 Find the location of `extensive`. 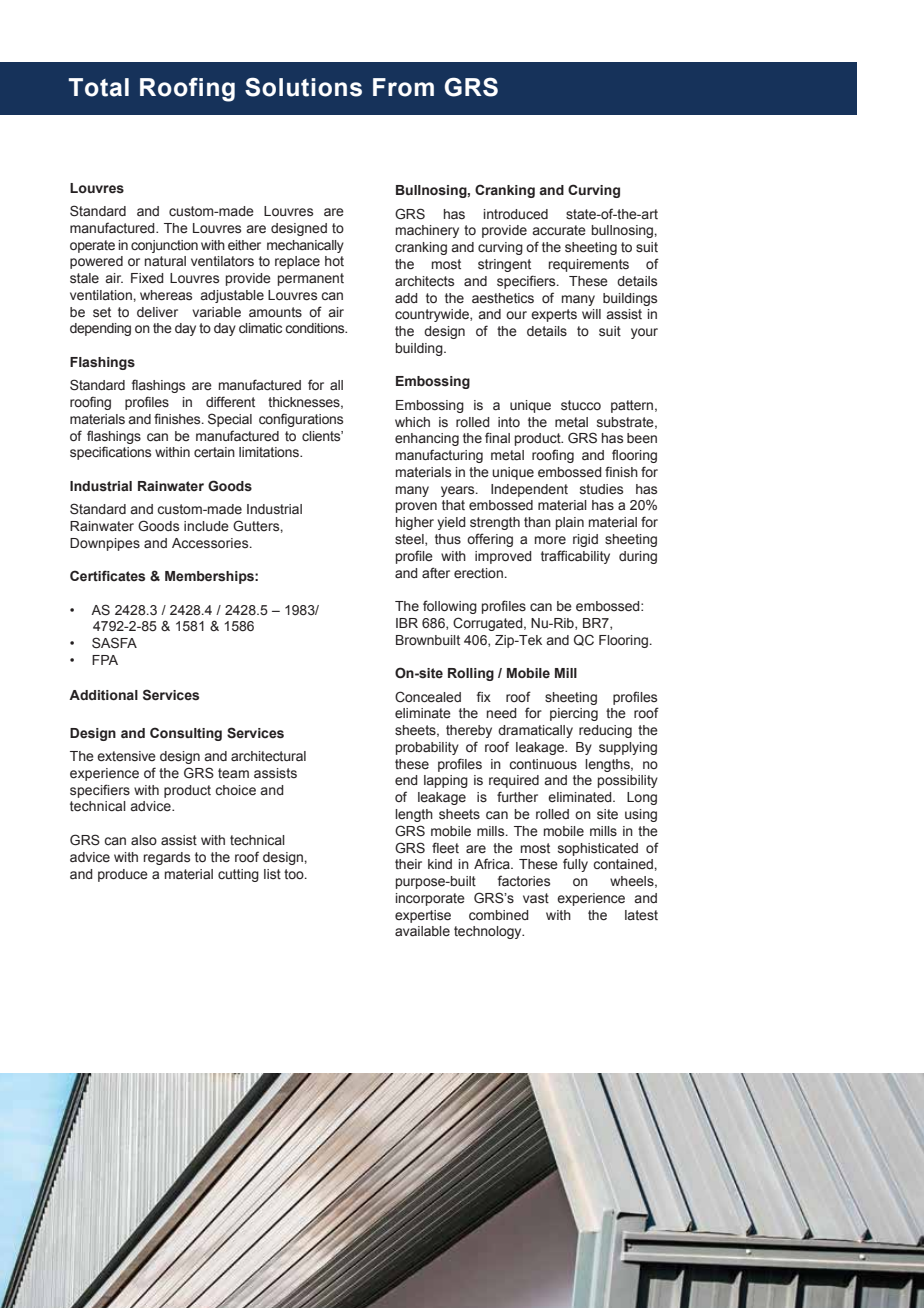

extensive is located at coordinates (126, 756).
